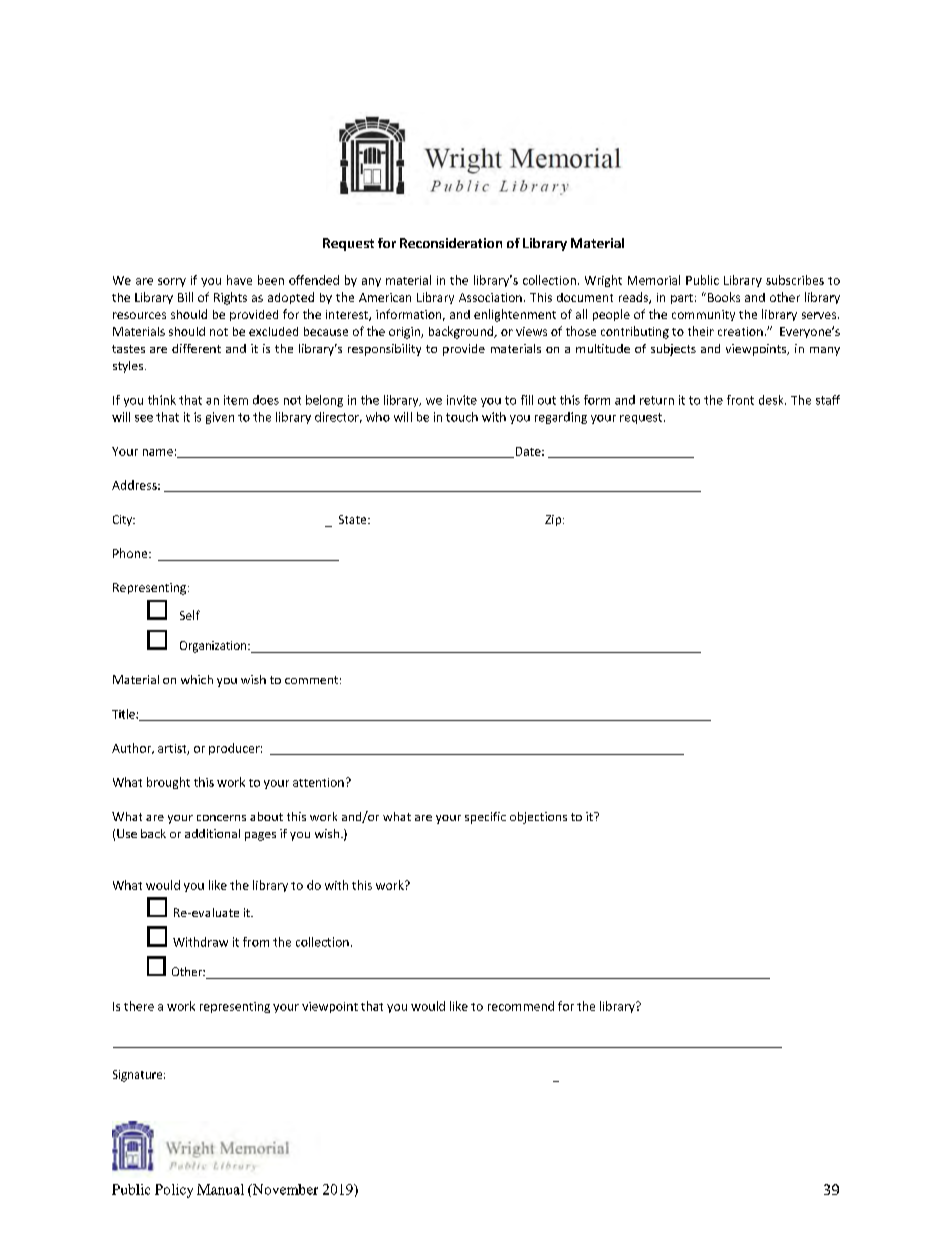  What do you see at coordinates (256, 942) in the document?
I see `from` at bounding box center [256, 942].
